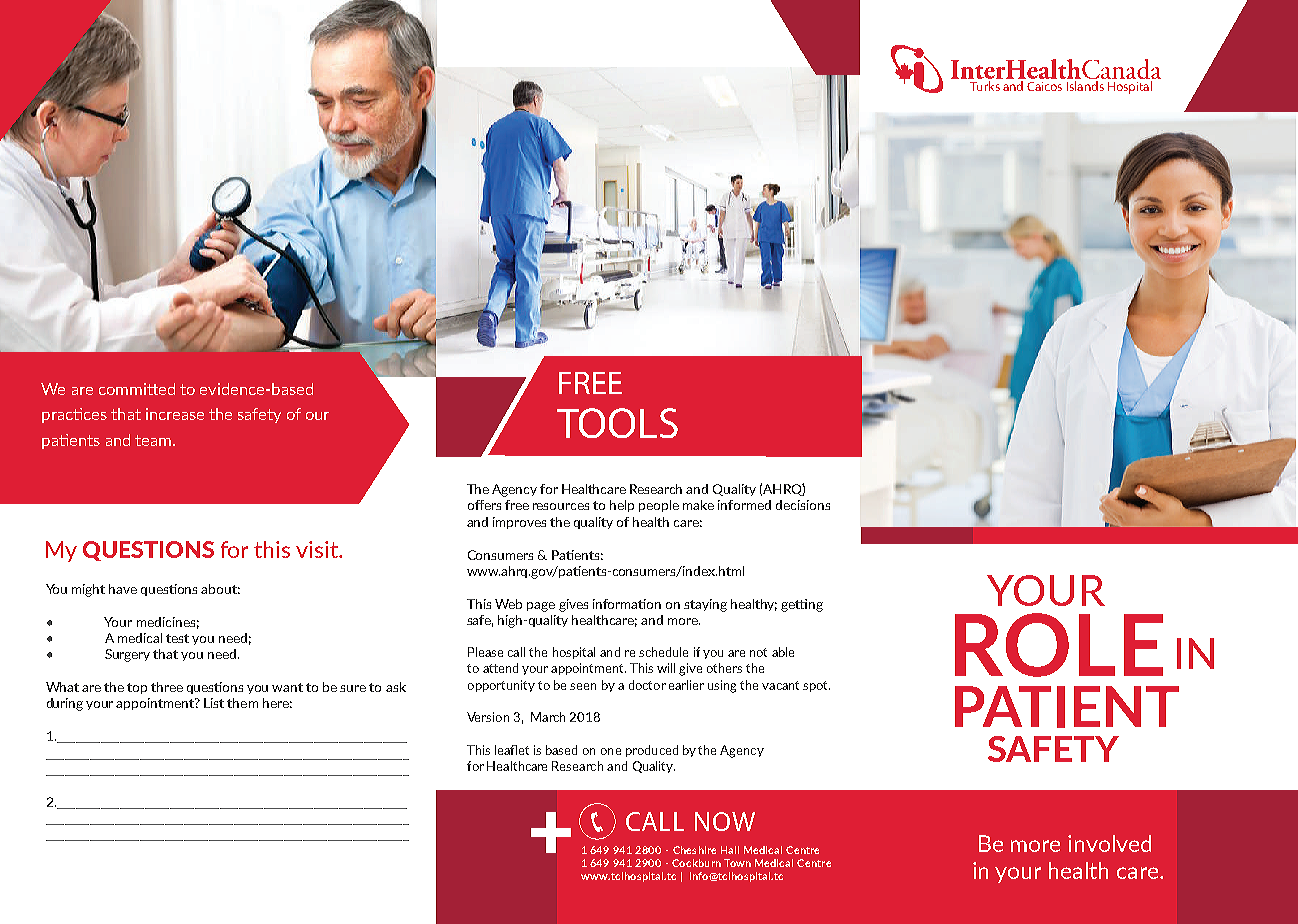  I want to click on spot, so click(816, 686).
